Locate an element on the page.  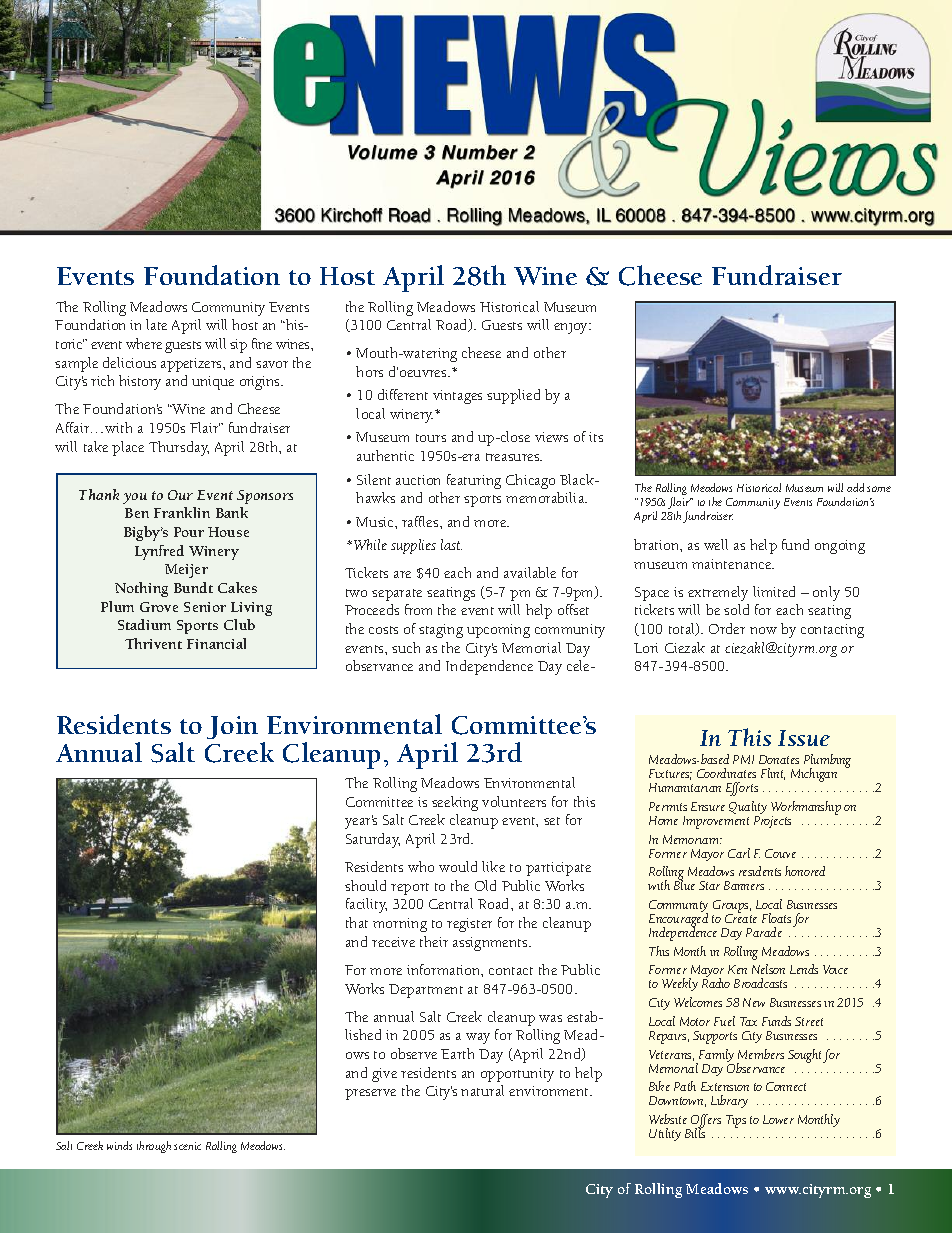
Join is located at coordinates (232, 727).
